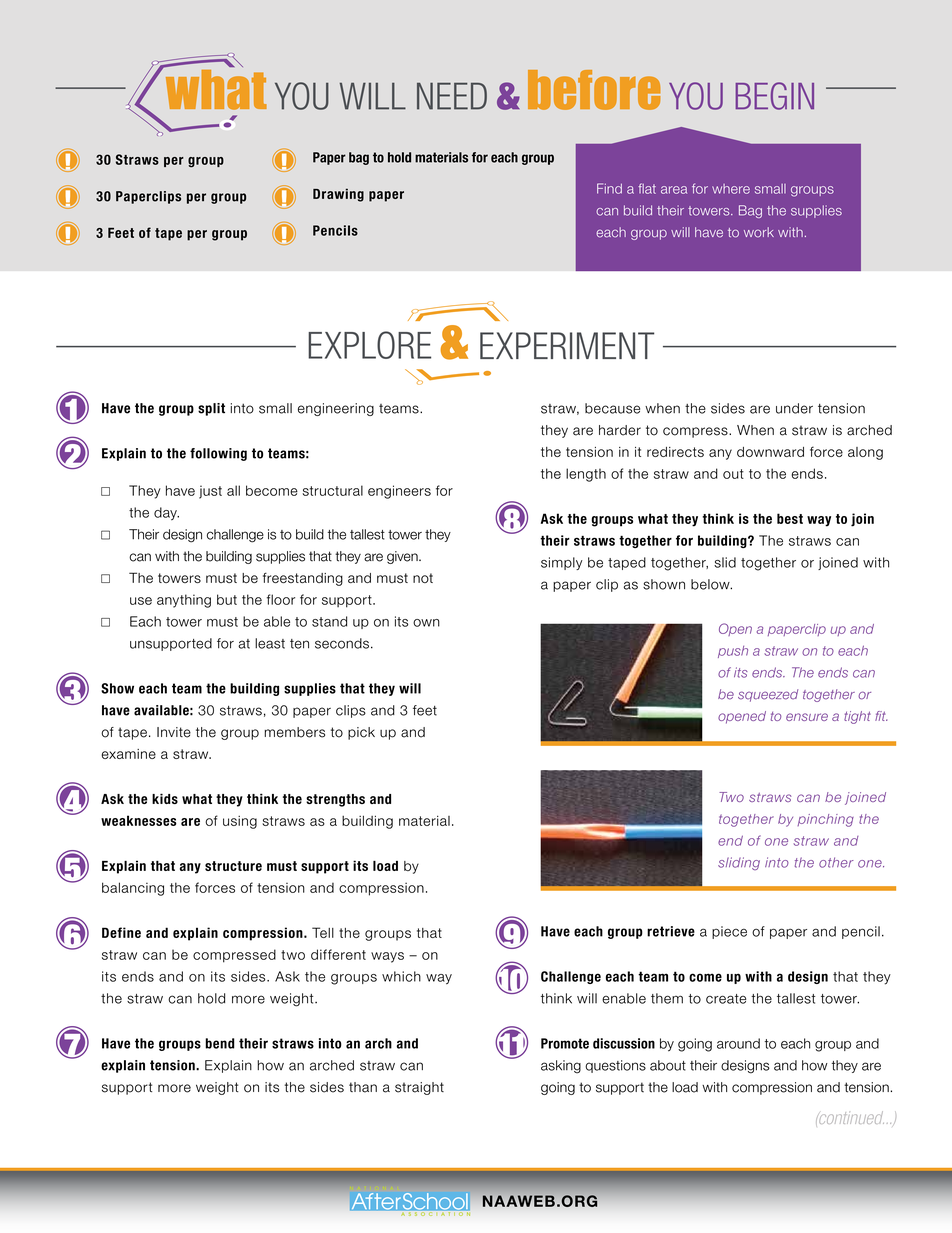 The image size is (952, 1233). What do you see at coordinates (770, 452) in the page?
I see `downward` at bounding box center [770, 452].
